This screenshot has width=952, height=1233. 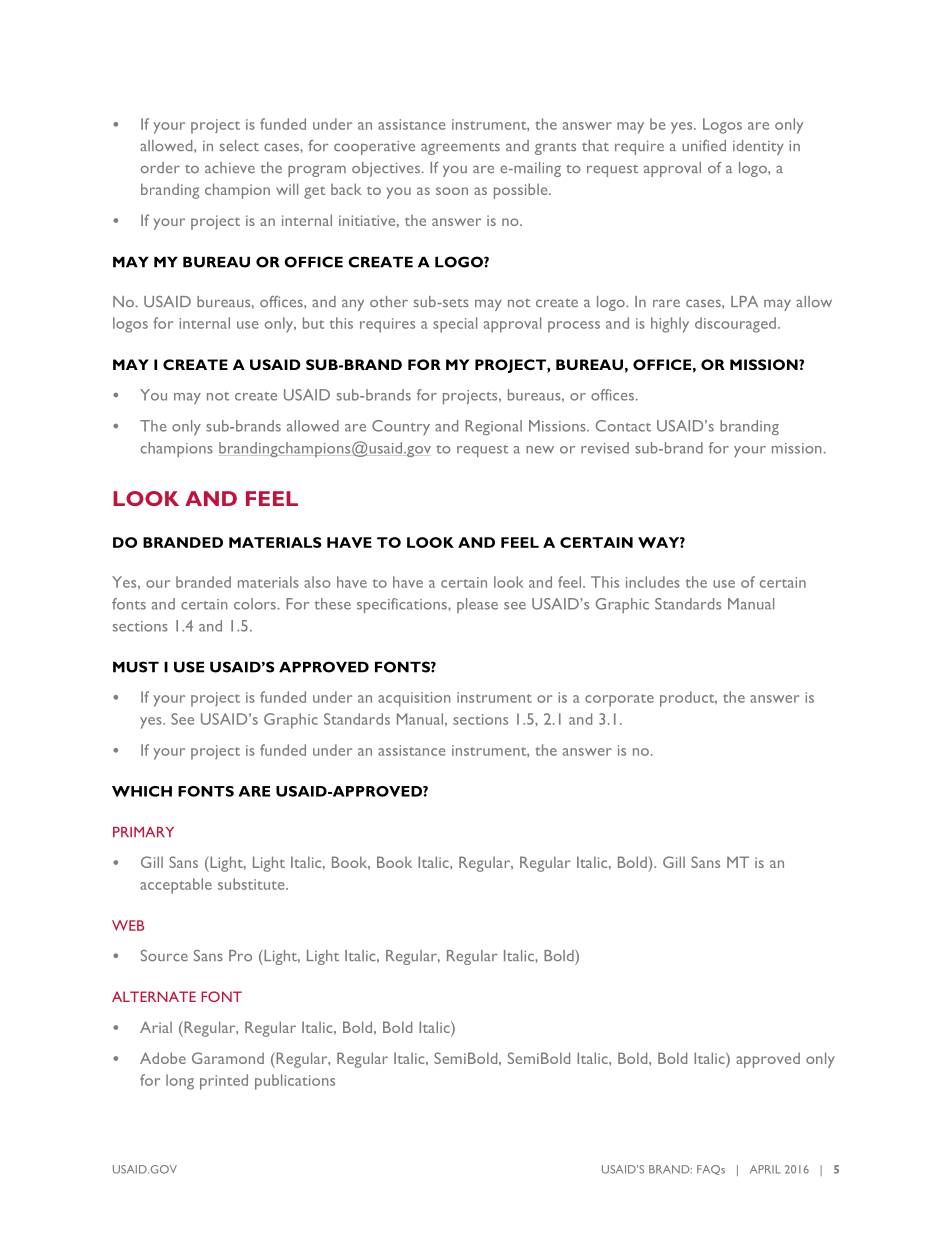 I want to click on product, so click(x=688, y=699).
